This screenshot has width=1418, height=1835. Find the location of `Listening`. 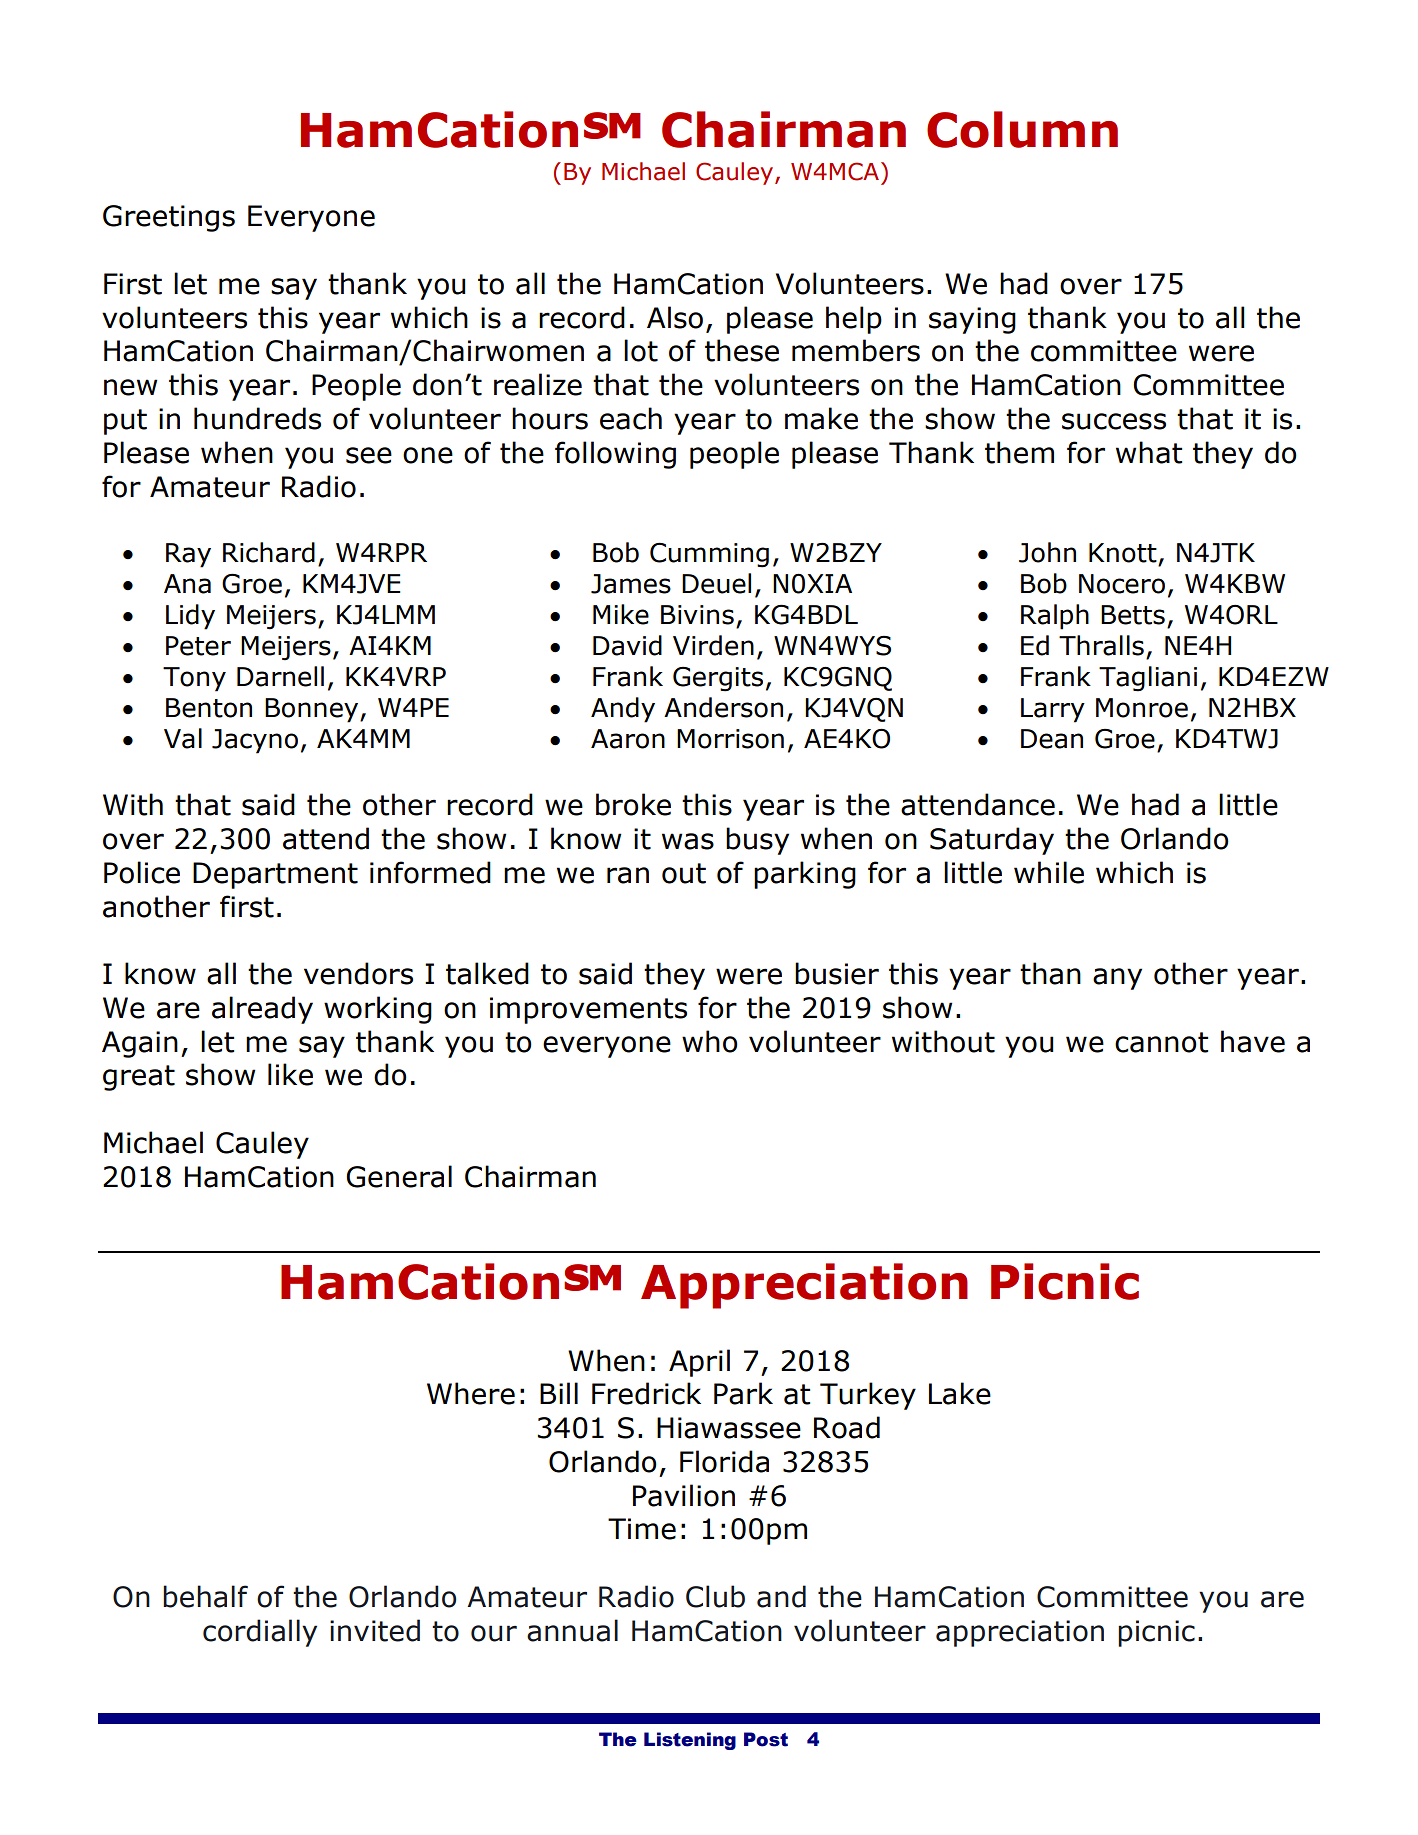

Listening is located at coordinates (690, 1741).
